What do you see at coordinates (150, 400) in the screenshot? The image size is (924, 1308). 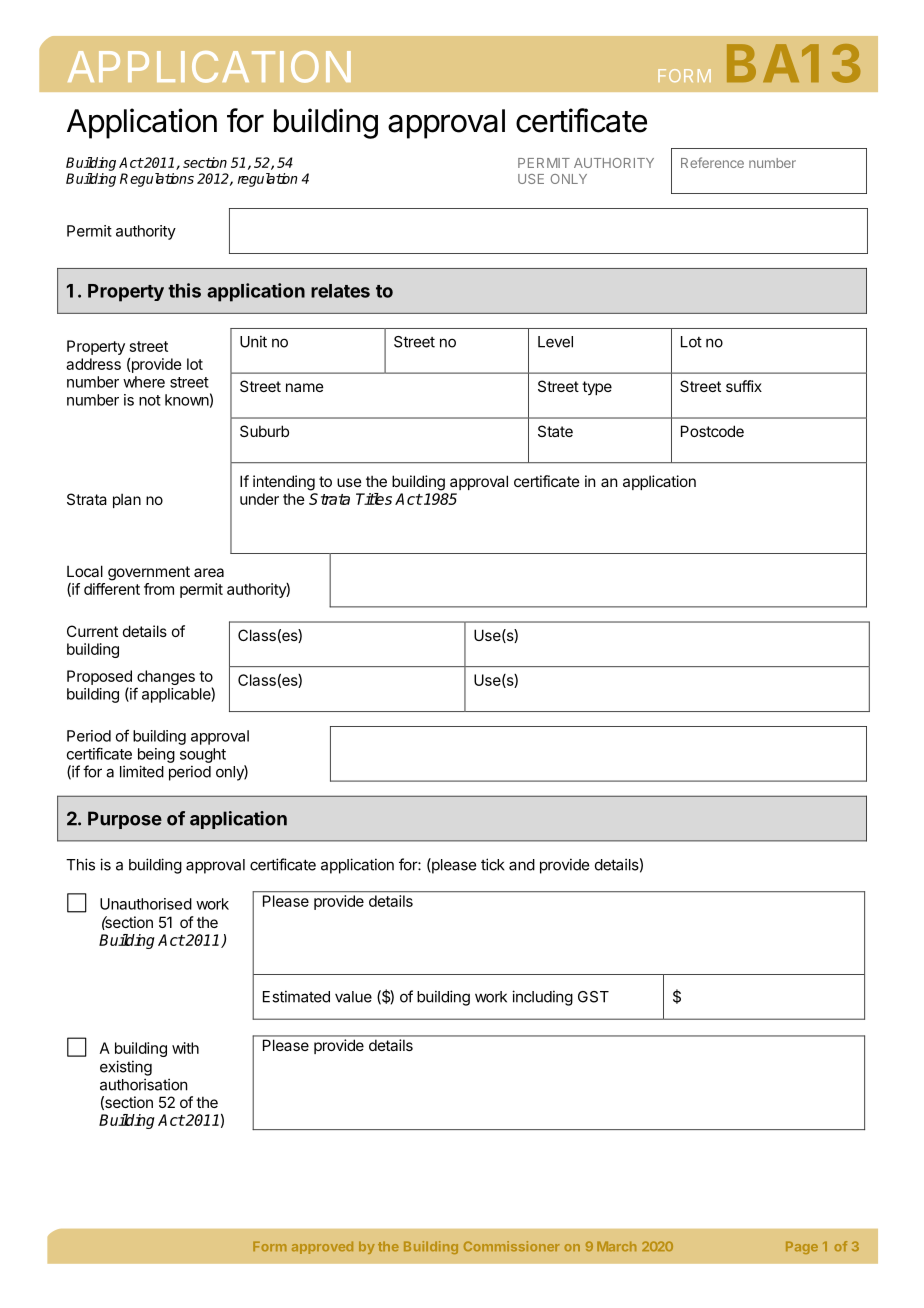 I see `not` at bounding box center [150, 400].
